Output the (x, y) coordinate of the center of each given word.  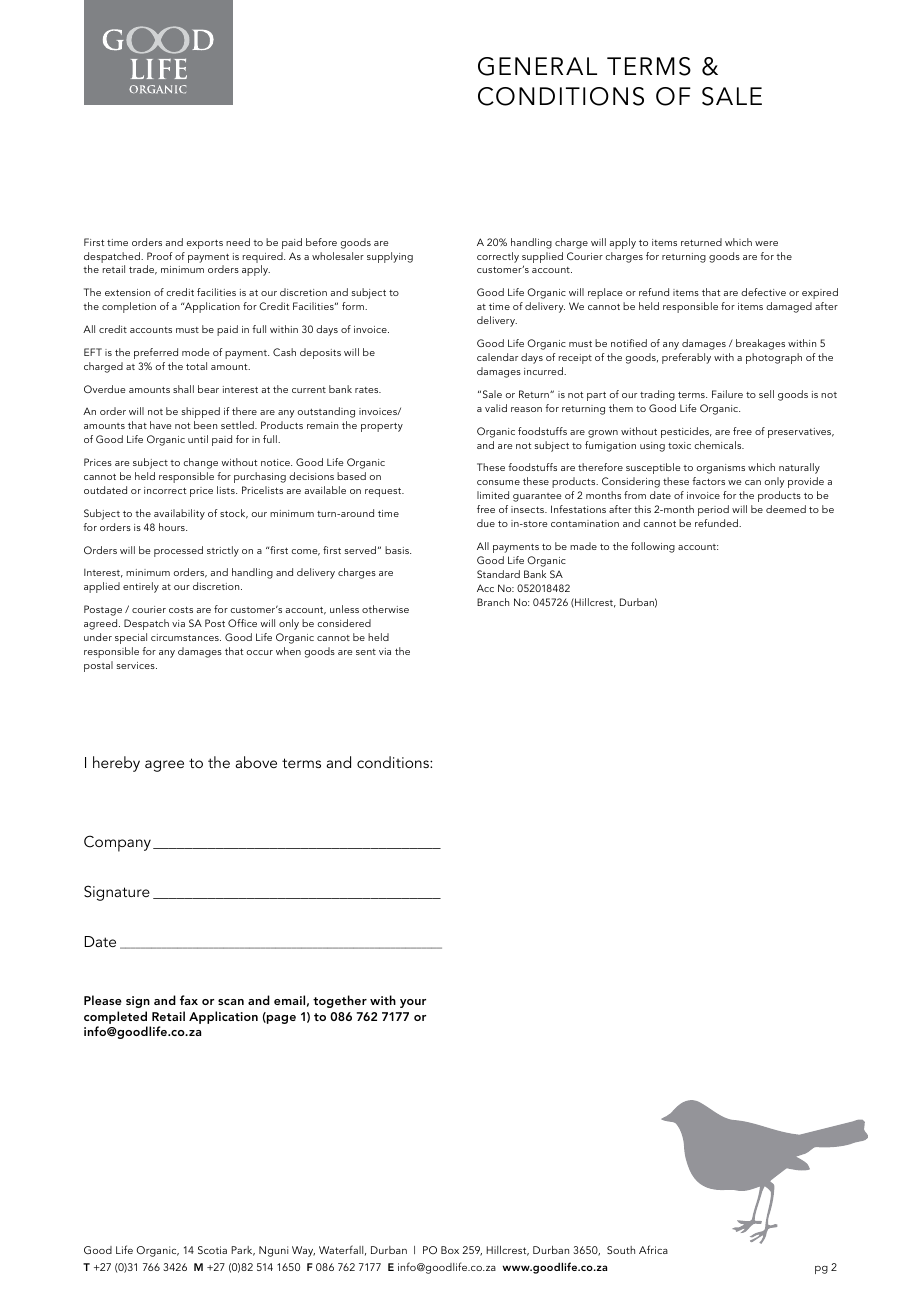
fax (189, 1000)
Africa (653, 1249)
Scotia (212, 1250)
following (653, 547)
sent (366, 652)
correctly (498, 257)
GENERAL (537, 66)
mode (196, 352)
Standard (498, 574)
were (766, 243)
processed (178, 551)
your (413, 1003)
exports (204, 244)
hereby (116, 764)
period (713, 510)
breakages (760, 344)
